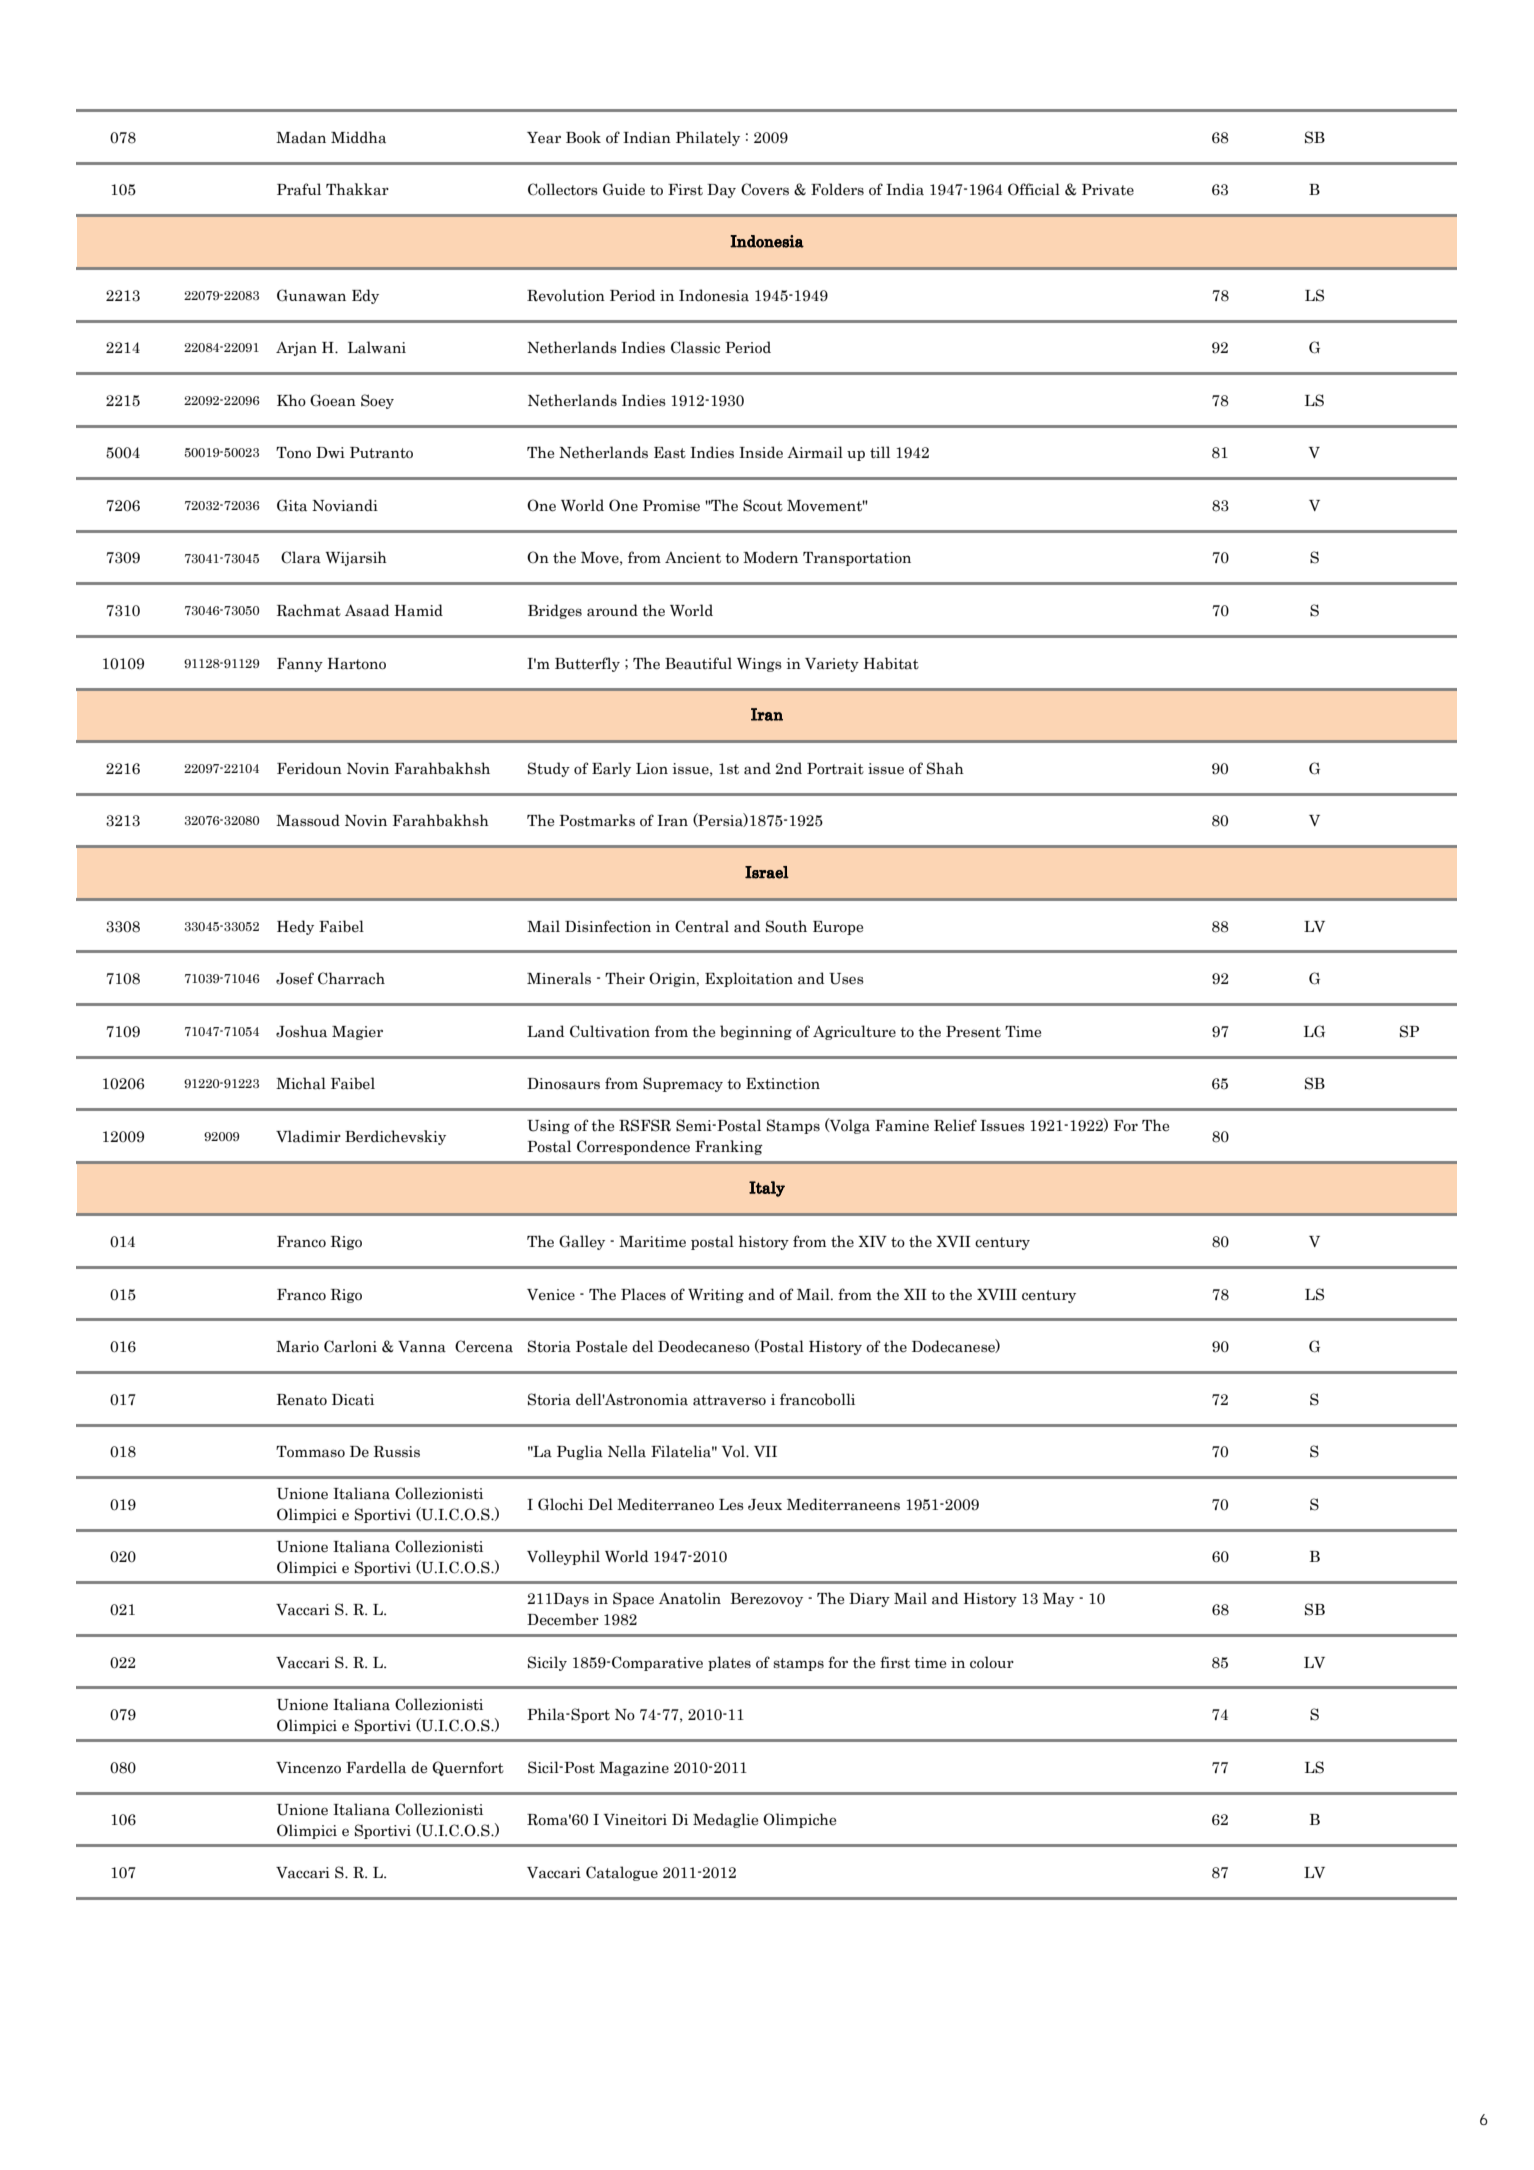  What do you see at coordinates (1034, 189) in the image?
I see `Official` at bounding box center [1034, 189].
